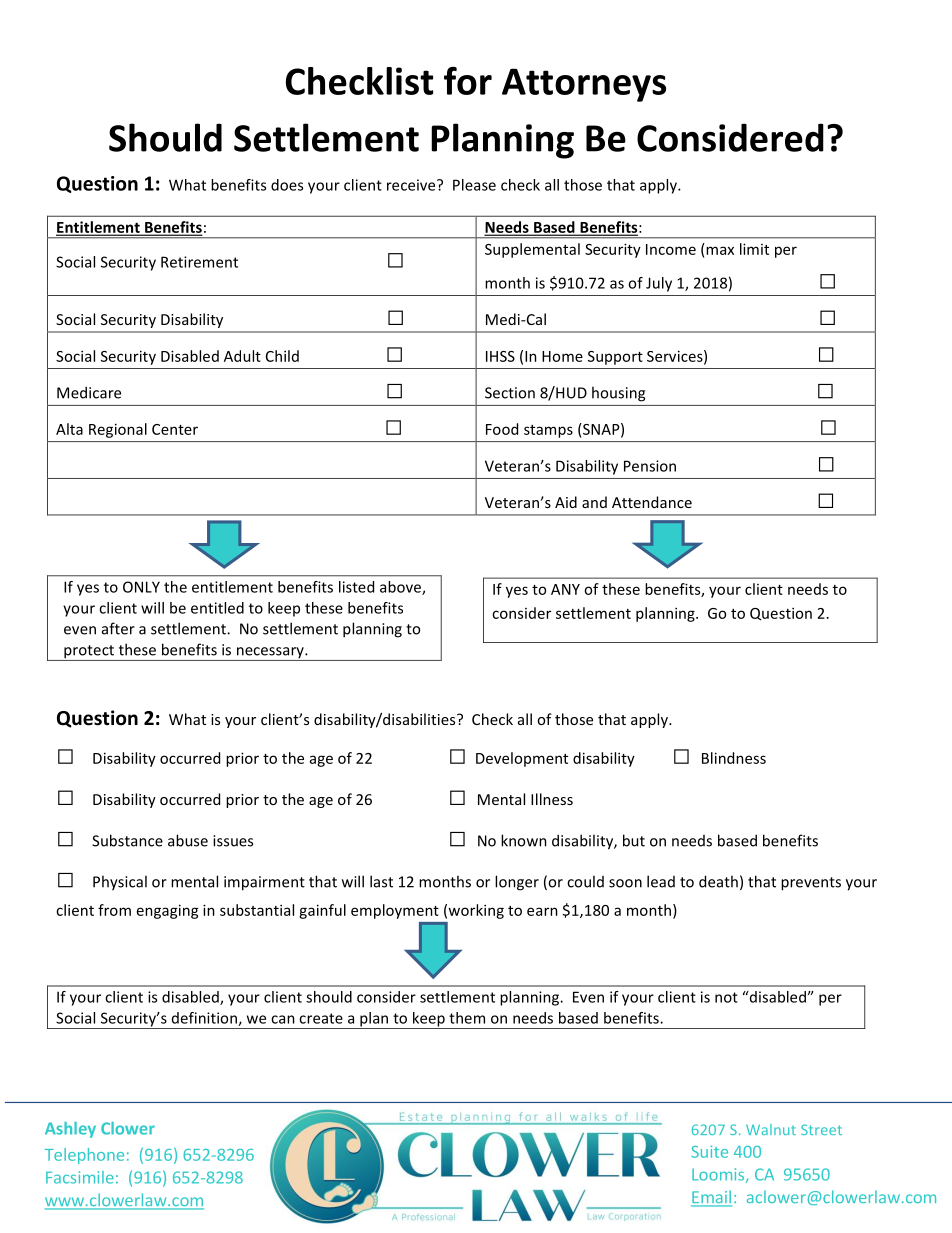 This screenshot has height=1233, width=952. Describe the element at coordinates (584, 85) in the screenshot. I see `Attorneys` at that location.
